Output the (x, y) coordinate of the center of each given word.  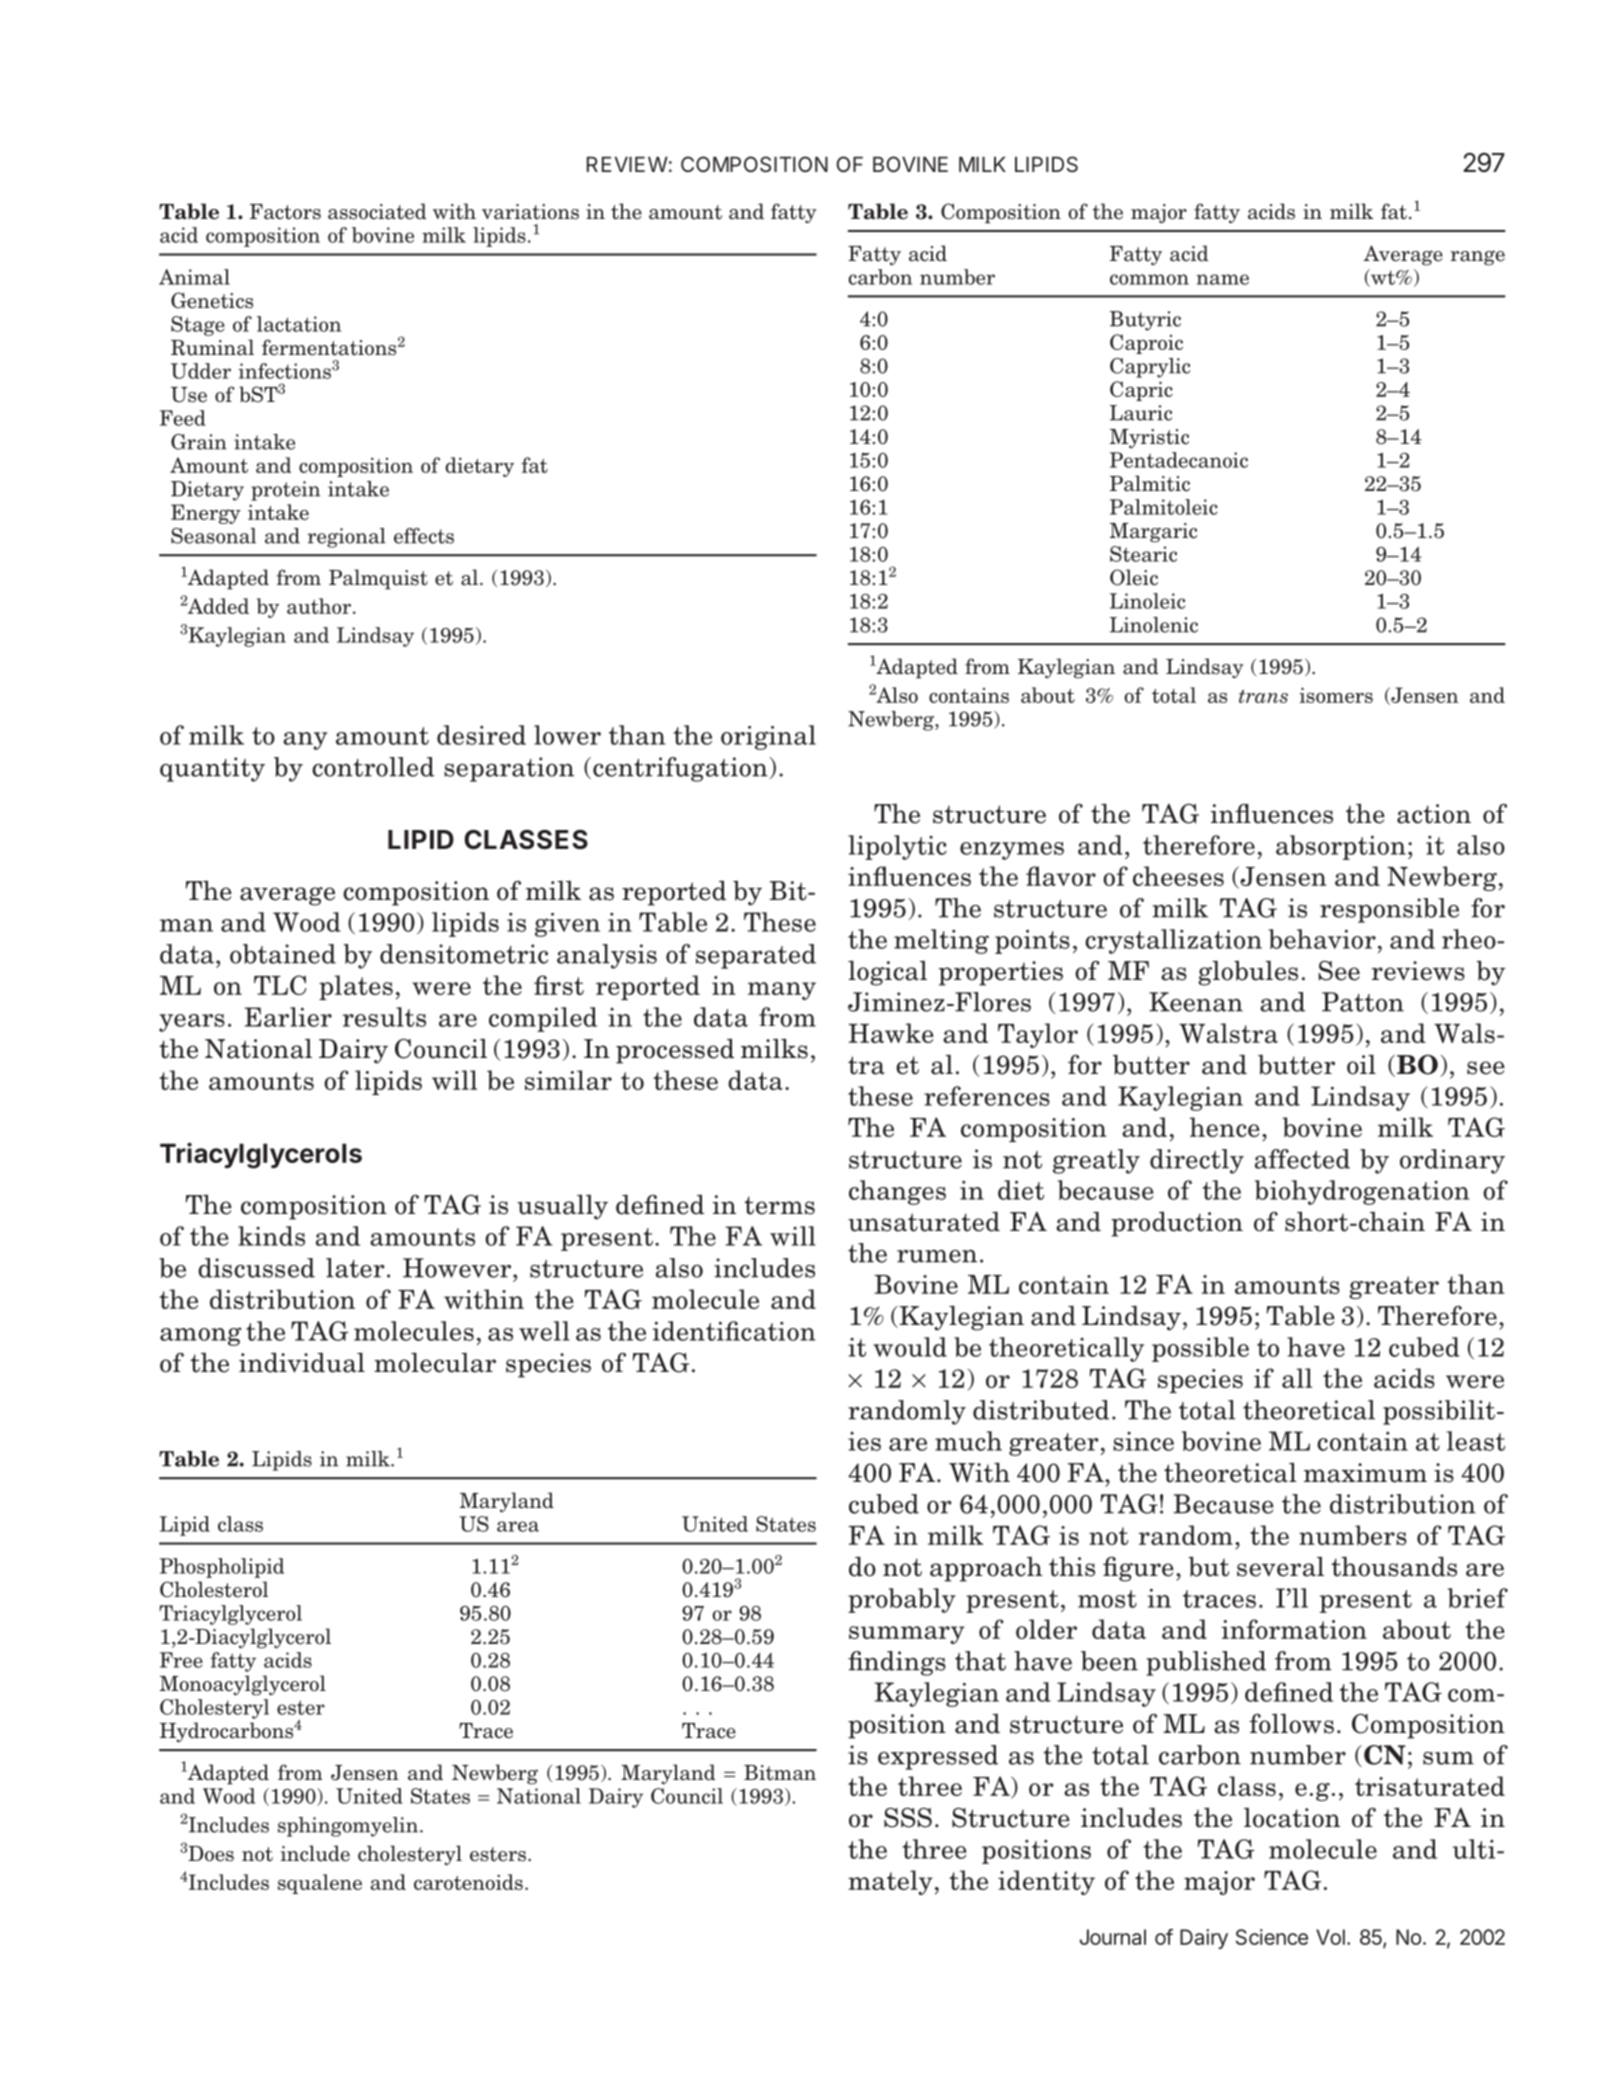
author (320, 606)
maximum (1365, 1473)
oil (1361, 1065)
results (384, 1017)
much (968, 1441)
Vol (1330, 1937)
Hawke (891, 1033)
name (1222, 279)
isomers (1336, 695)
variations (530, 212)
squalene (320, 1884)
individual (302, 1362)
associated (377, 211)
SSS (908, 1817)
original (768, 737)
